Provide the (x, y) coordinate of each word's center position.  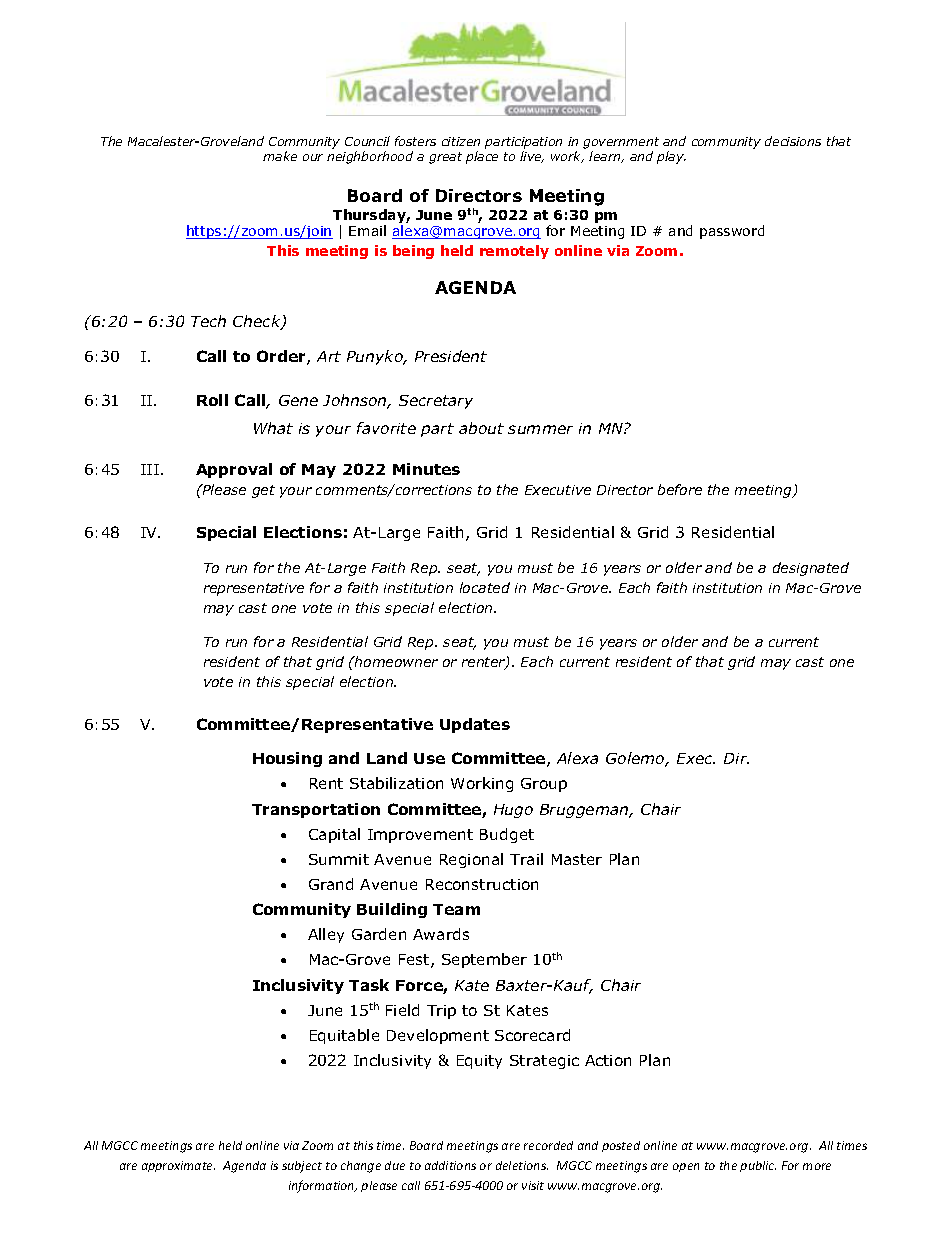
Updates (475, 725)
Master (577, 859)
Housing (287, 759)
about (481, 428)
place (482, 157)
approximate (178, 1166)
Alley (326, 935)
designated (811, 569)
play (671, 157)
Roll (212, 400)
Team (456, 909)
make (280, 156)
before (680, 489)
